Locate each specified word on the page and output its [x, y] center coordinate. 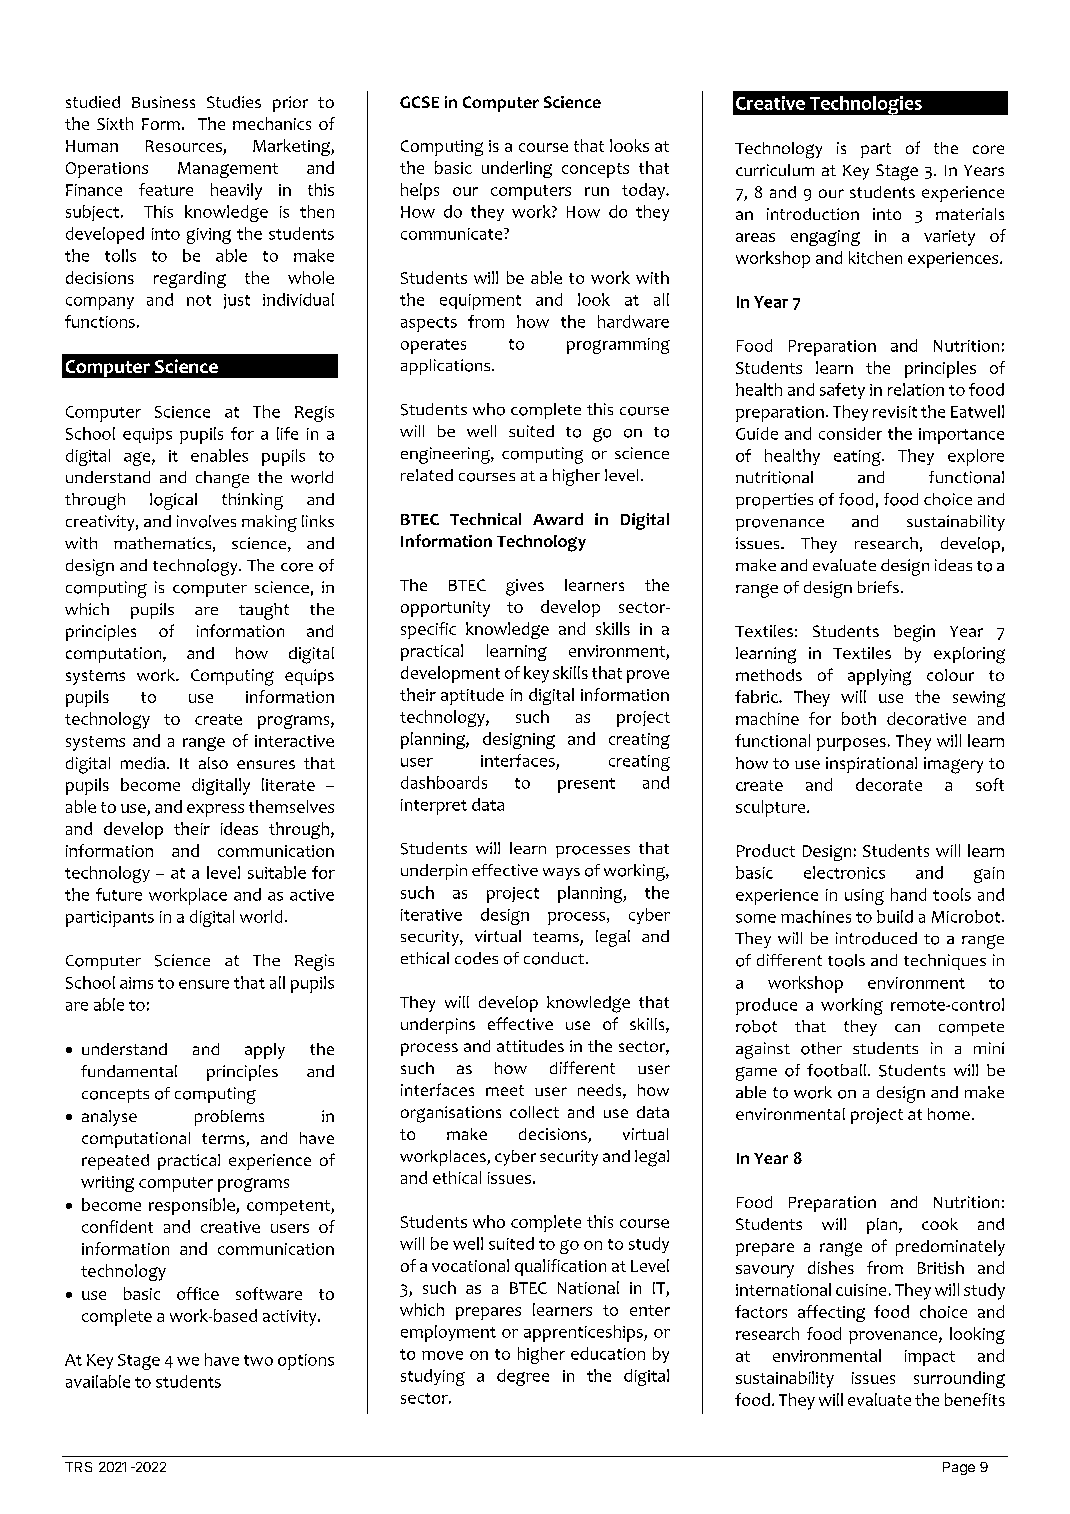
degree [523, 1377]
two [258, 1360]
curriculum [775, 170]
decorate [889, 784]
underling [517, 169]
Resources [185, 147]
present [586, 785]
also [213, 763]
